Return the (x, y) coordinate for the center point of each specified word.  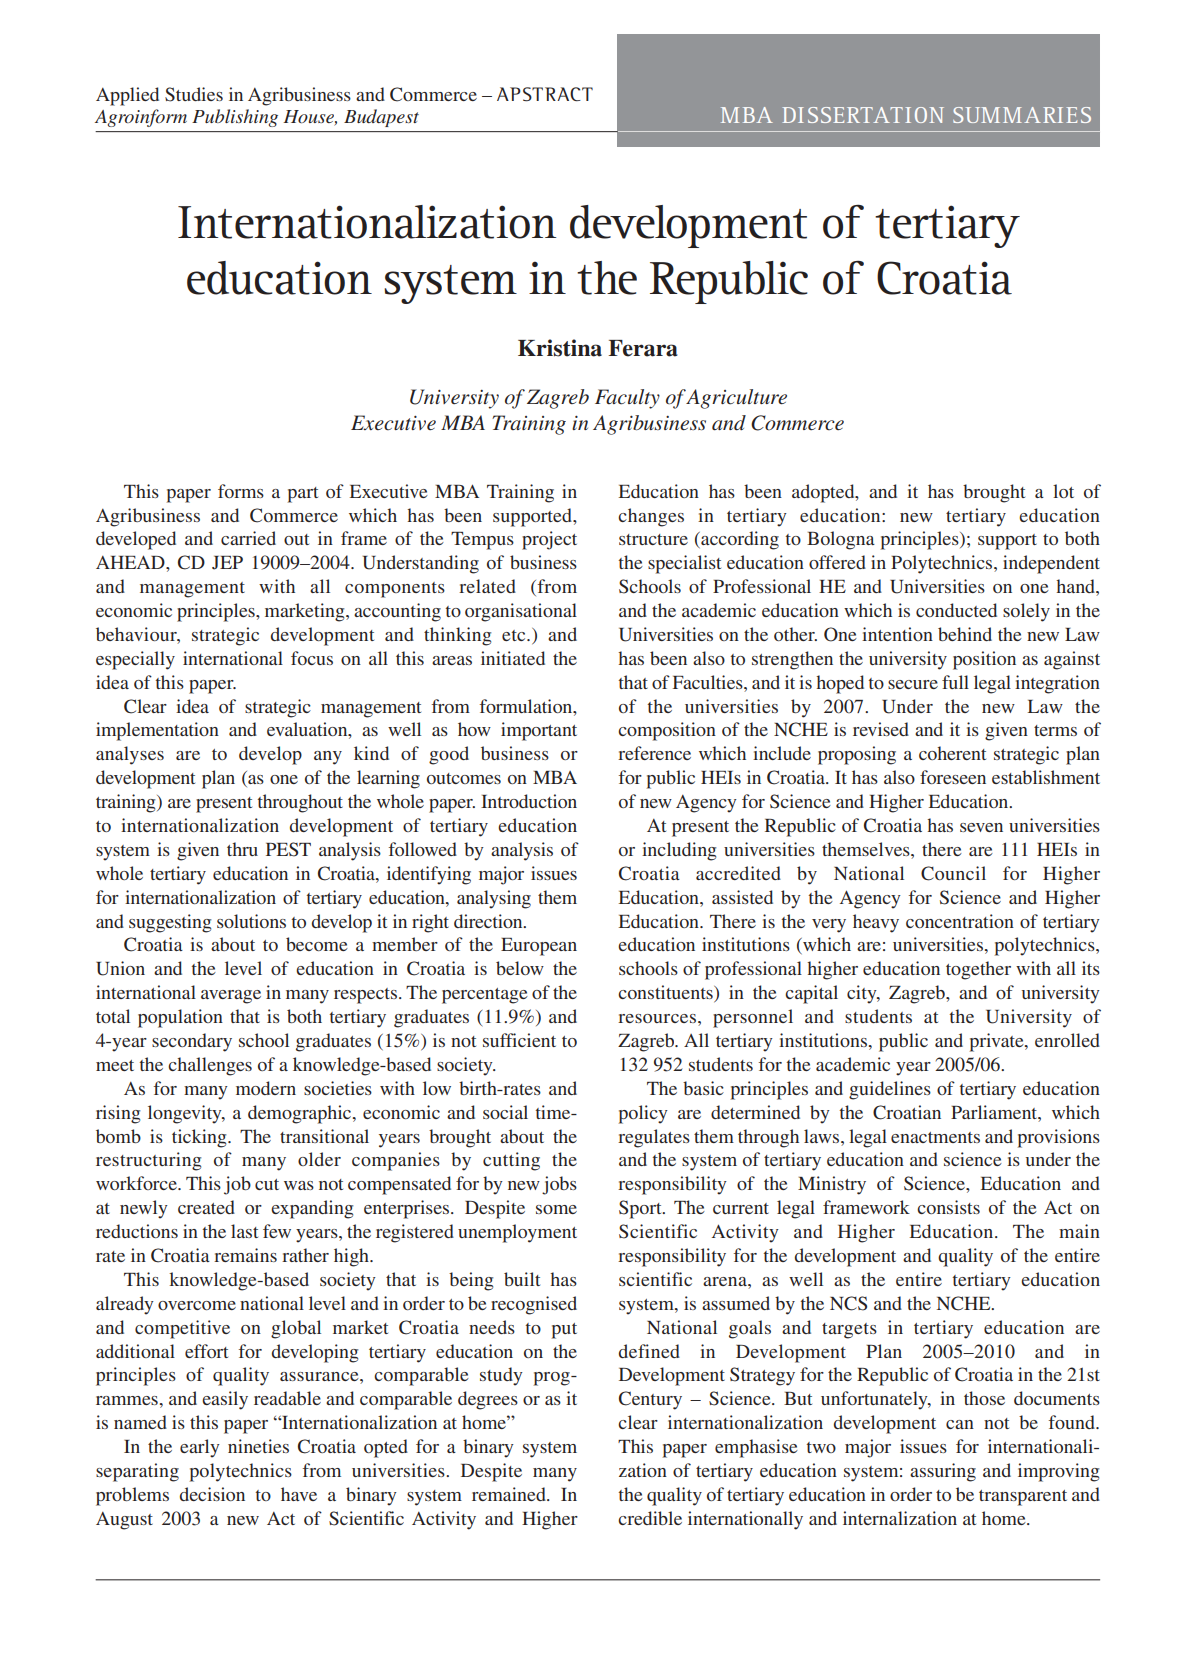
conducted (956, 610)
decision (212, 1494)
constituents (666, 993)
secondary (192, 1042)
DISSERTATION (863, 115)
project (549, 540)
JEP (227, 563)
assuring (943, 1472)
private (998, 1042)
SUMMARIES (1022, 115)
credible (650, 1518)
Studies (194, 94)
